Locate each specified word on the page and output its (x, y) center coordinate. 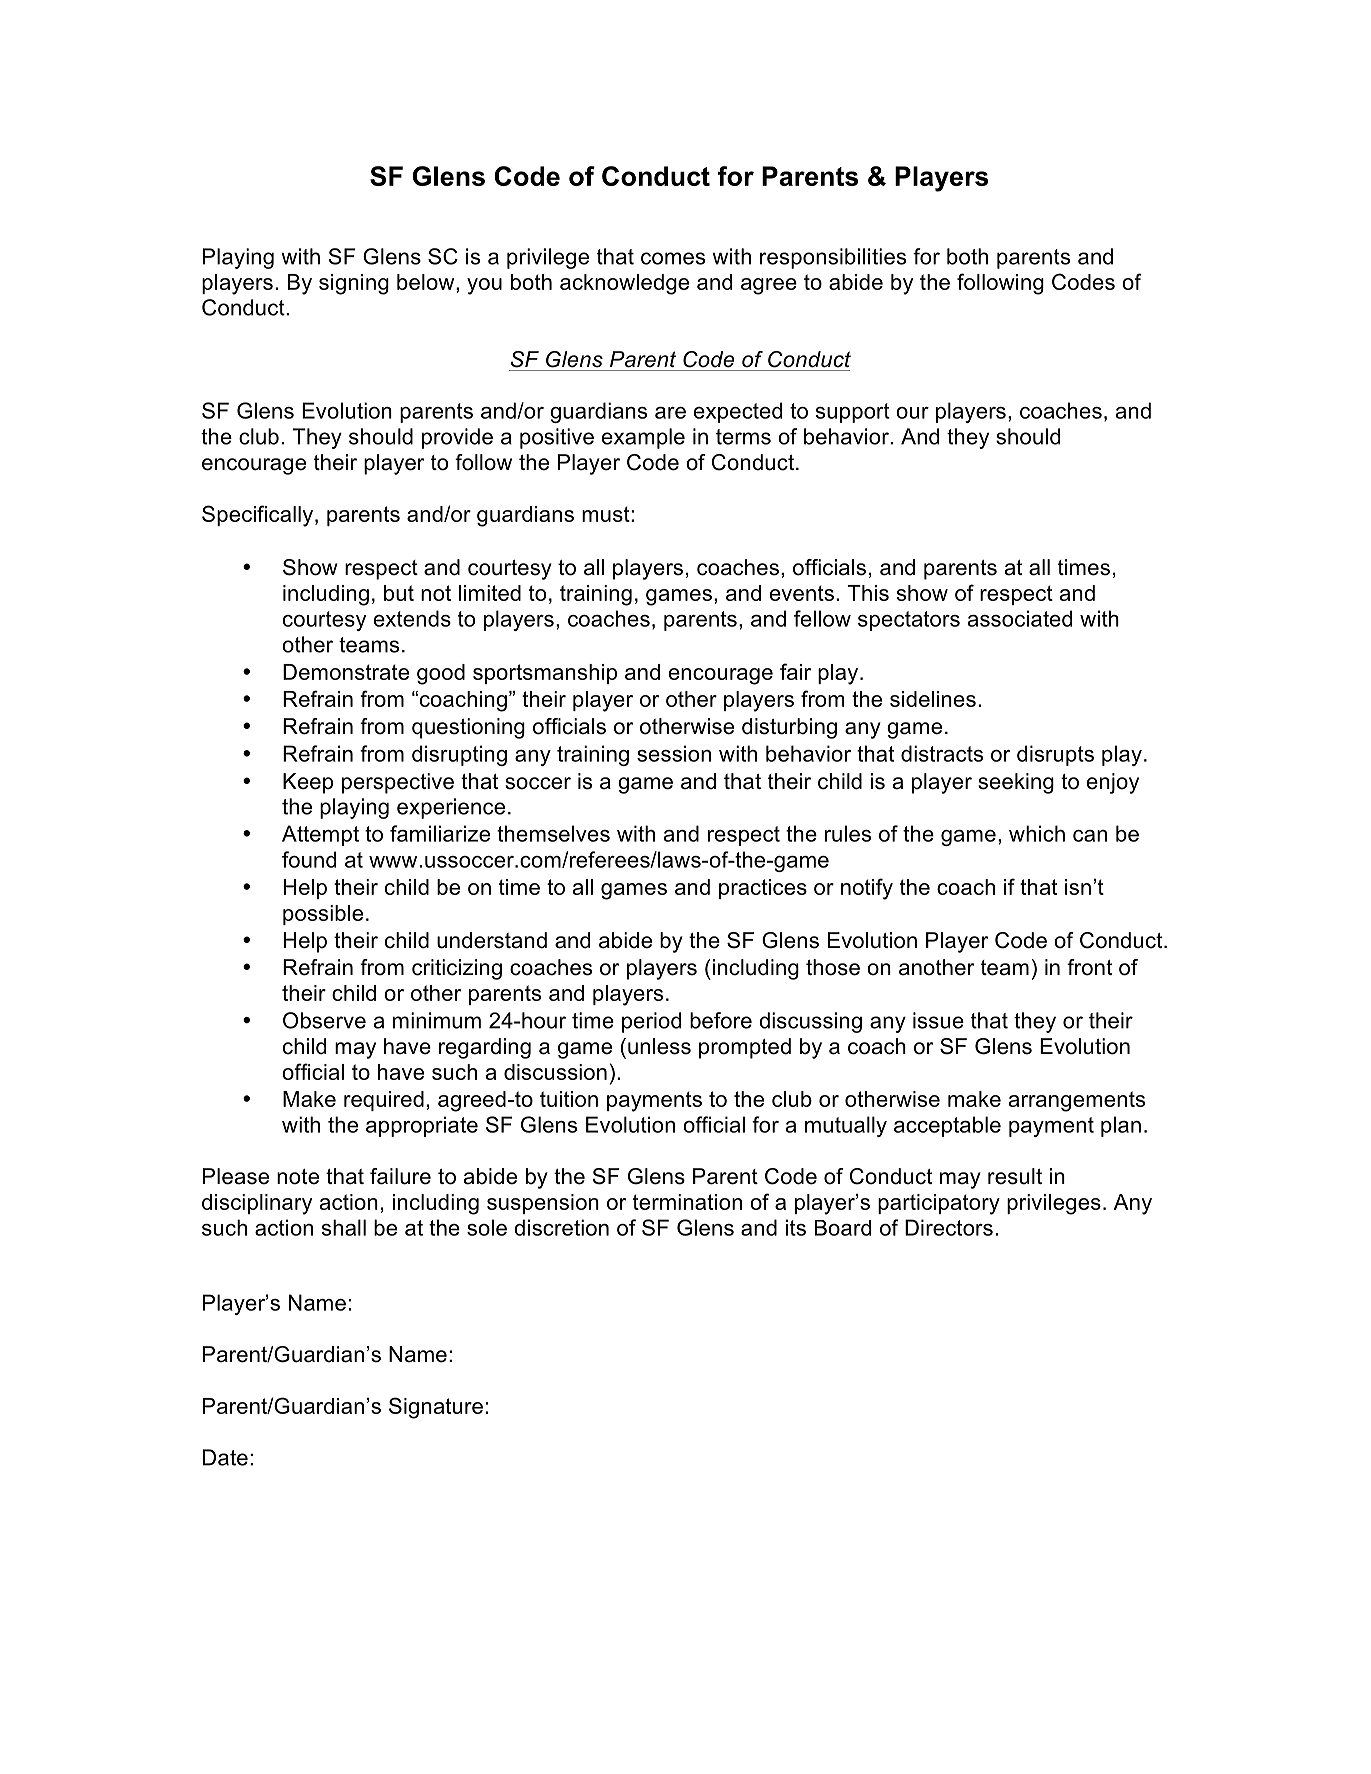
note (298, 1177)
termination (687, 1202)
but (399, 593)
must (607, 514)
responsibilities (833, 258)
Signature (436, 1408)
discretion (561, 1227)
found (309, 859)
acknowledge (624, 284)
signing (354, 284)
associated (1020, 618)
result (1015, 1176)
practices (763, 889)
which (1037, 833)
